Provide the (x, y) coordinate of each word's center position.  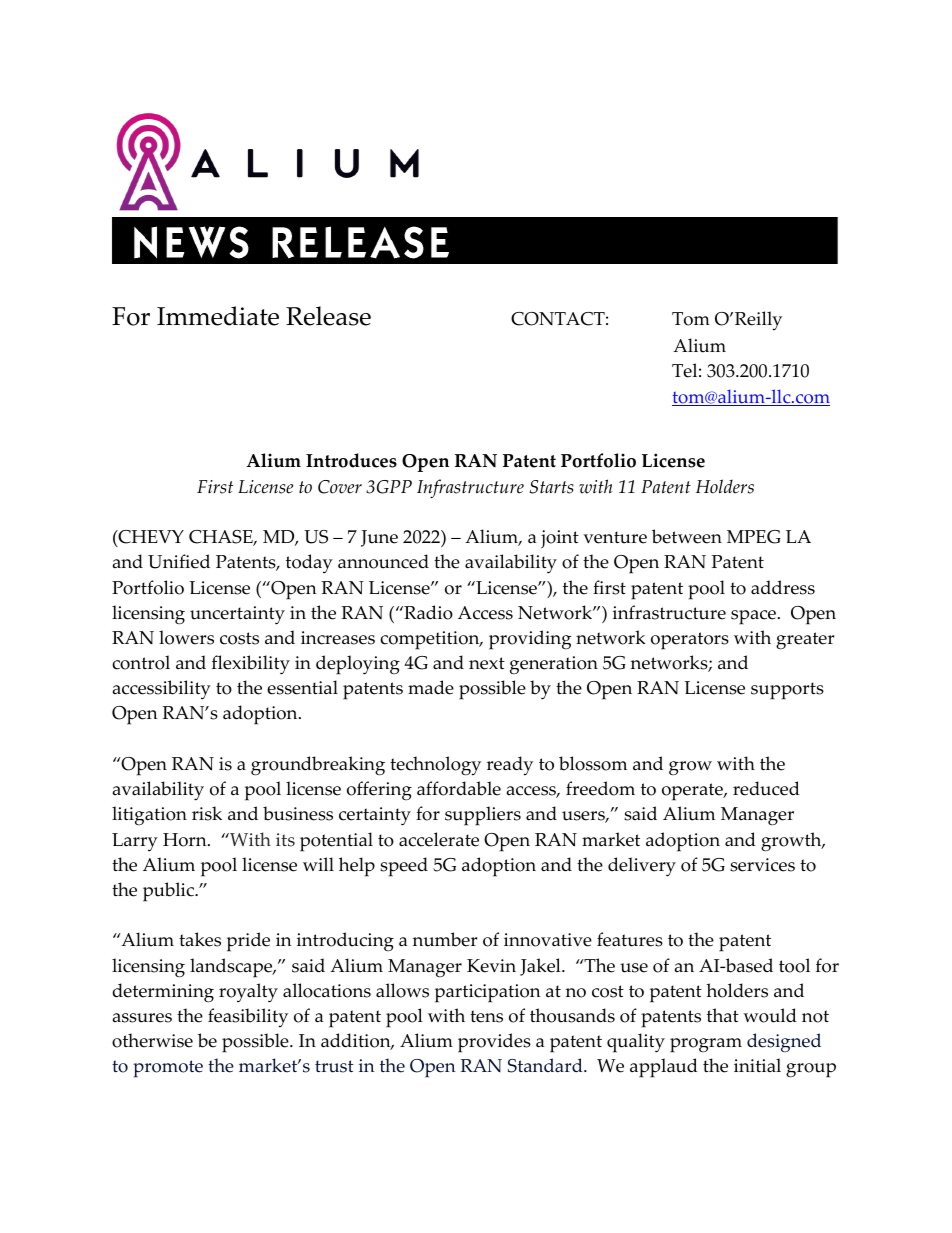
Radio (427, 612)
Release (328, 316)
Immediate (218, 316)
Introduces (351, 460)
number (444, 939)
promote (168, 1069)
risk (207, 813)
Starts (552, 487)
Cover (340, 487)
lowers (186, 637)
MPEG (754, 537)
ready (510, 766)
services (762, 865)
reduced (766, 788)
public (169, 892)
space (753, 617)
